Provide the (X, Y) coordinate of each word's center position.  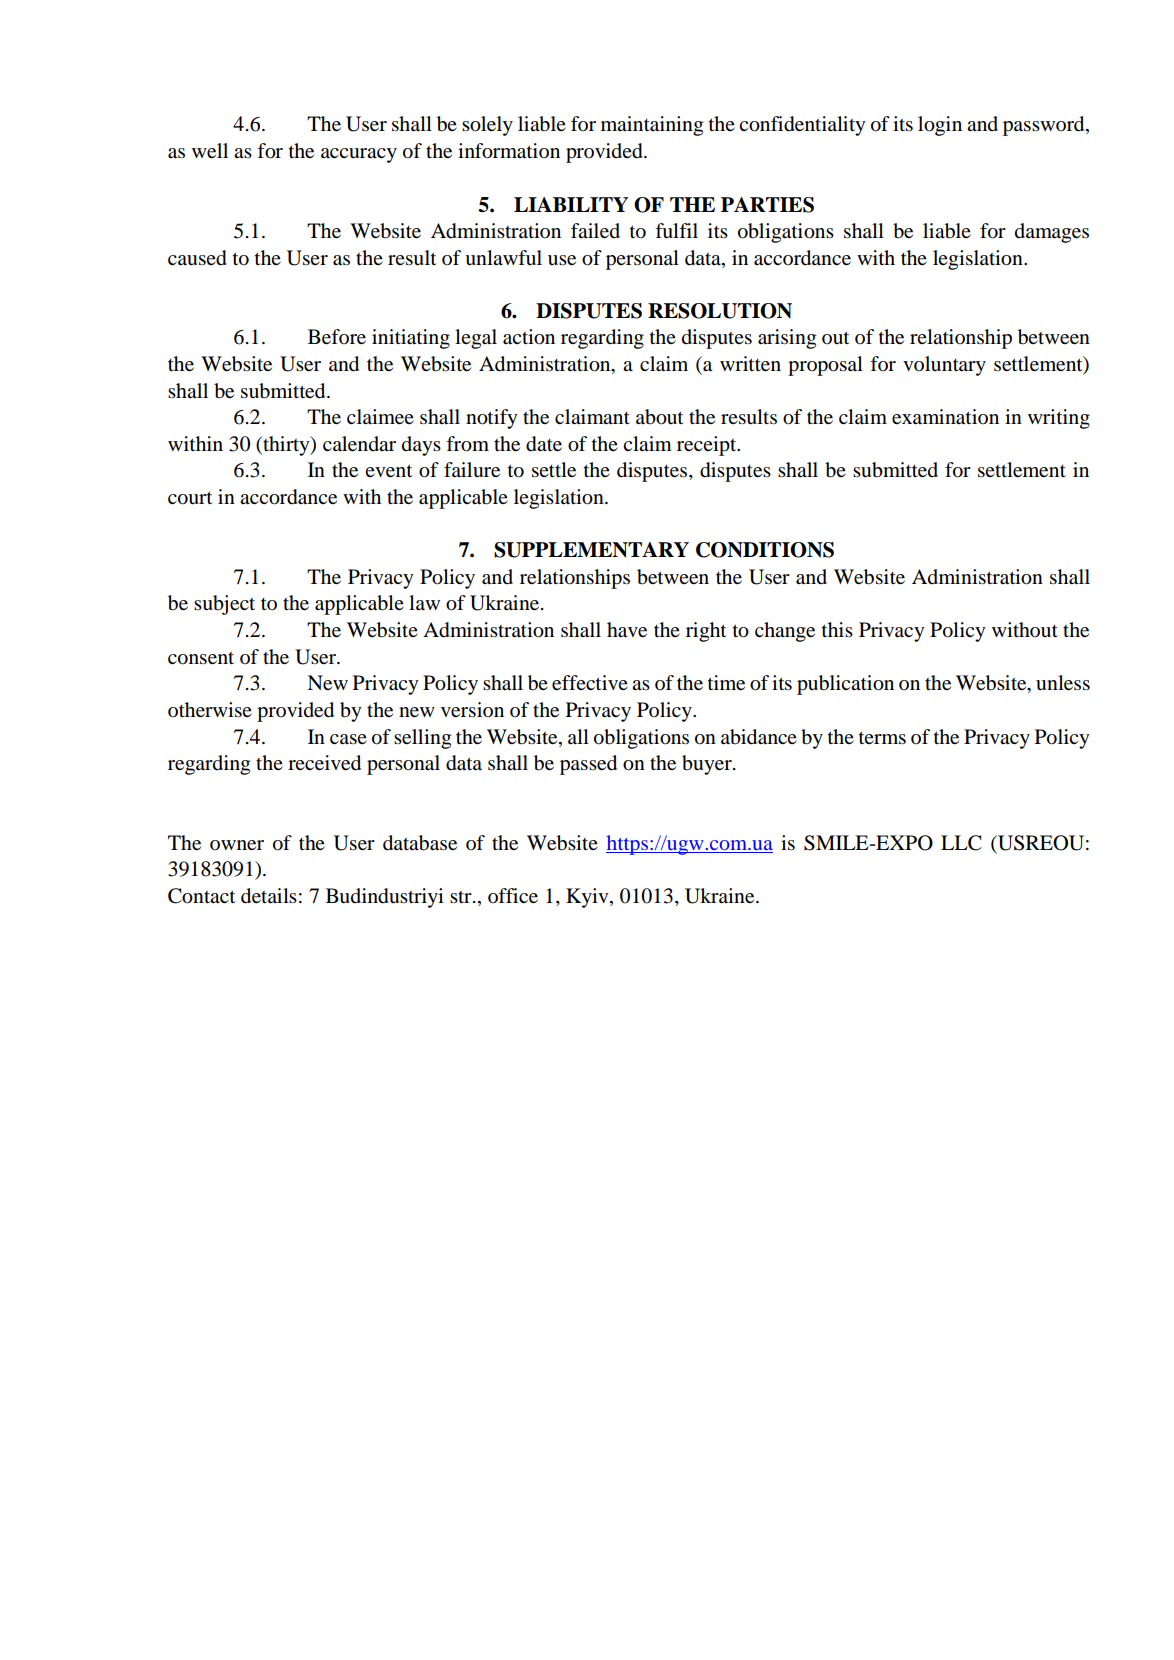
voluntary (944, 366)
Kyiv (588, 898)
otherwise (210, 710)
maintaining (652, 126)
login (940, 126)
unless (1063, 683)
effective (590, 682)
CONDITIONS (765, 550)
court (190, 498)
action (529, 337)
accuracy (359, 155)
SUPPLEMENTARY (591, 550)
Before (337, 337)
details (269, 896)
